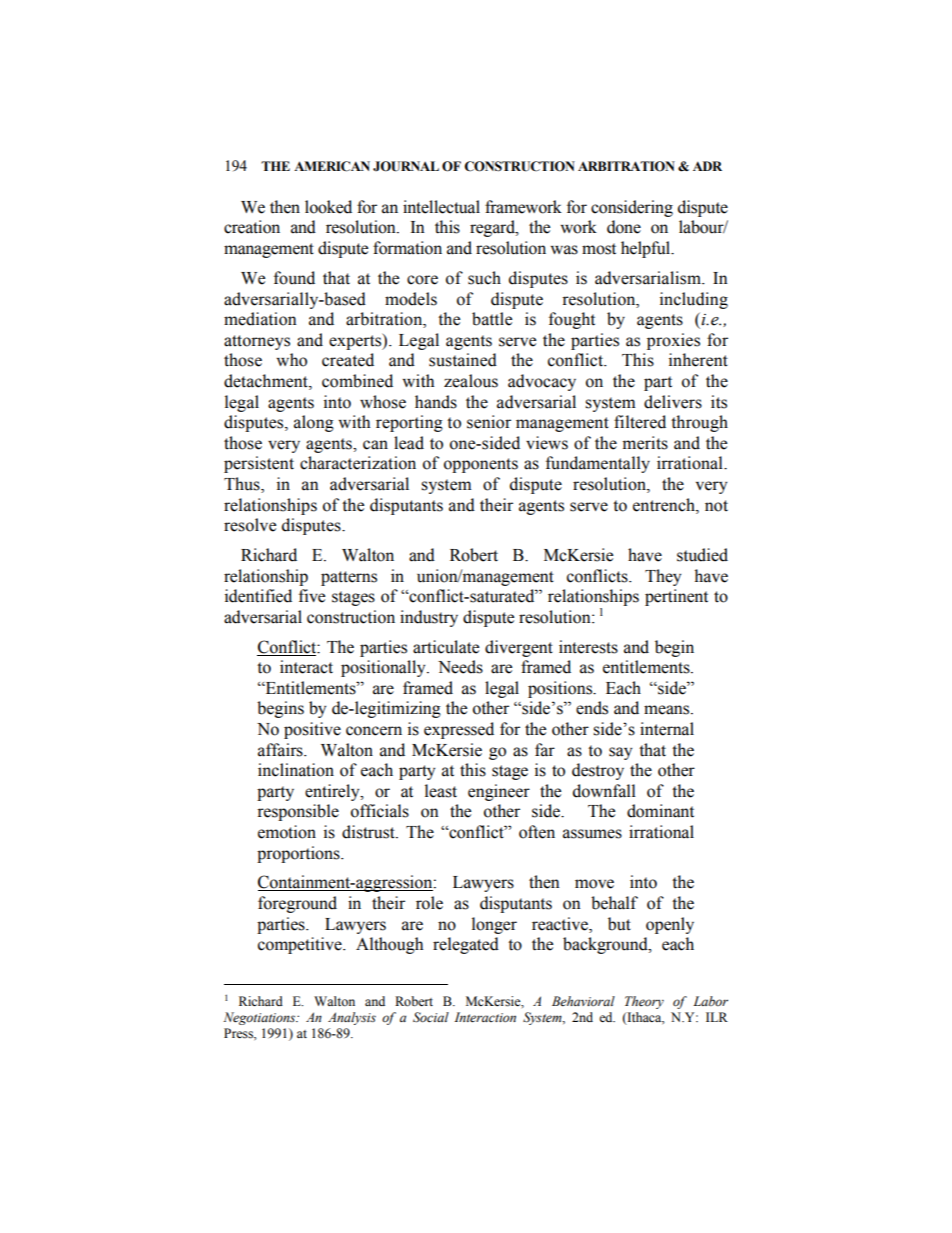 The width and height of the screenshot is (952, 1233). I want to click on They, so click(663, 577).
